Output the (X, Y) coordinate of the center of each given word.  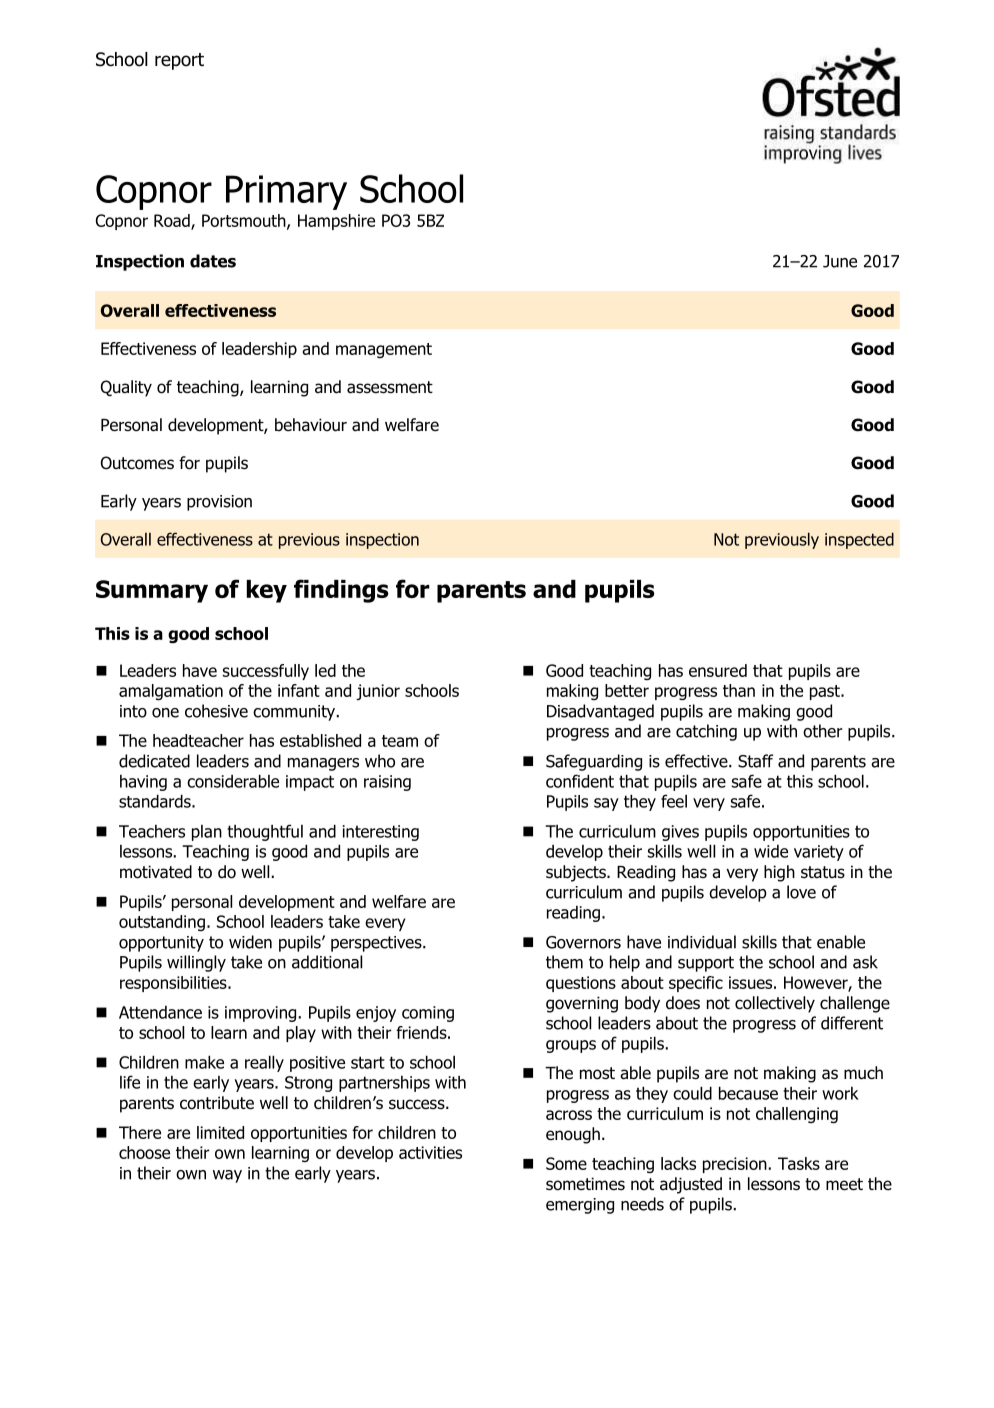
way (227, 1176)
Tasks (799, 1163)
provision (219, 503)
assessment (390, 387)
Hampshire (336, 222)
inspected (859, 541)
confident (580, 781)
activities (430, 1152)
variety (819, 853)
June (840, 261)
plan (207, 833)
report (179, 61)
